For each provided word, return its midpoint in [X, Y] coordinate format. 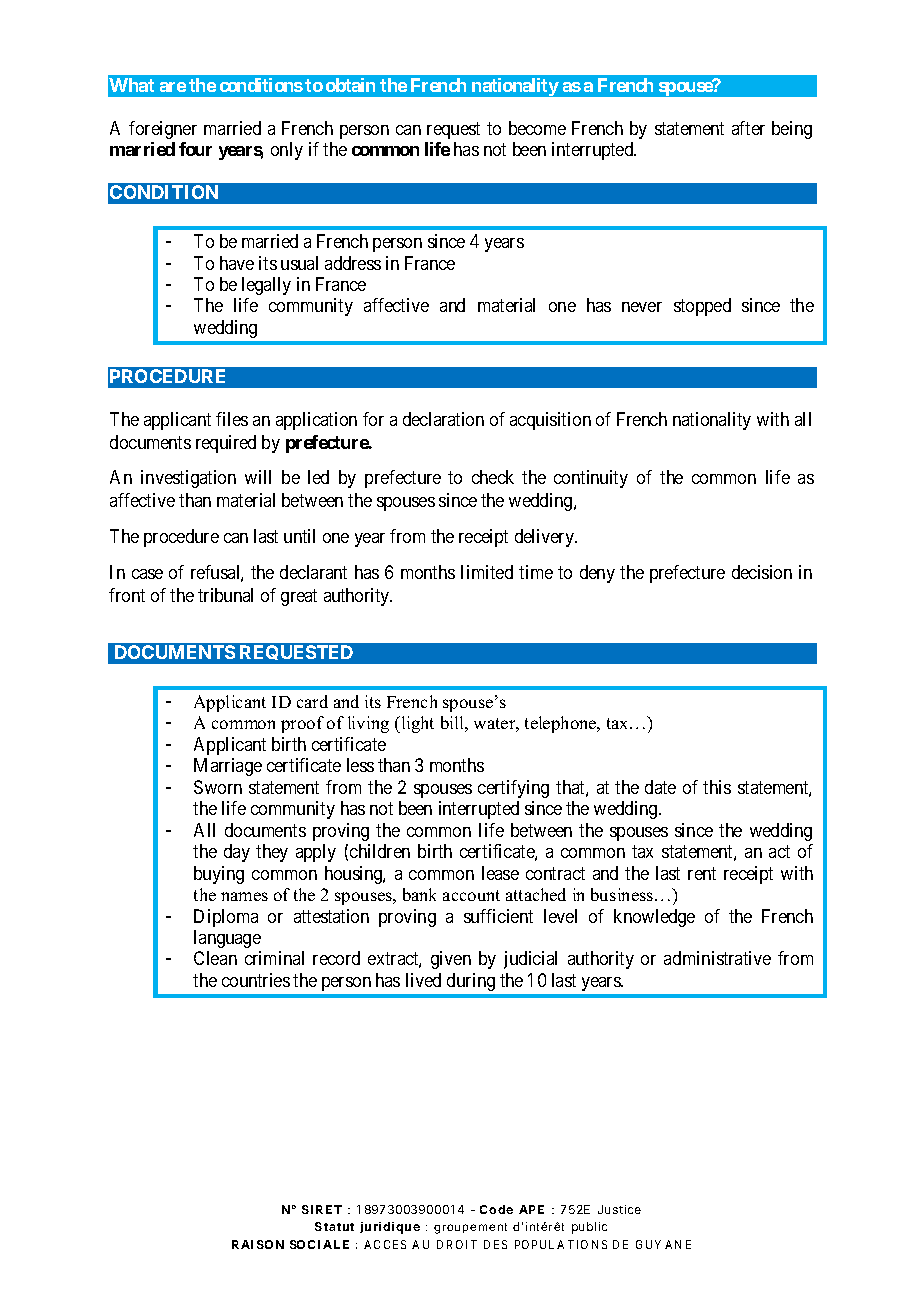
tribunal [225, 595]
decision [762, 572]
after [748, 128]
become [537, 128]
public [589, 1228]
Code [496, 1209]
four [195, 149]
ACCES [385, 1244]
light [418, 724]
